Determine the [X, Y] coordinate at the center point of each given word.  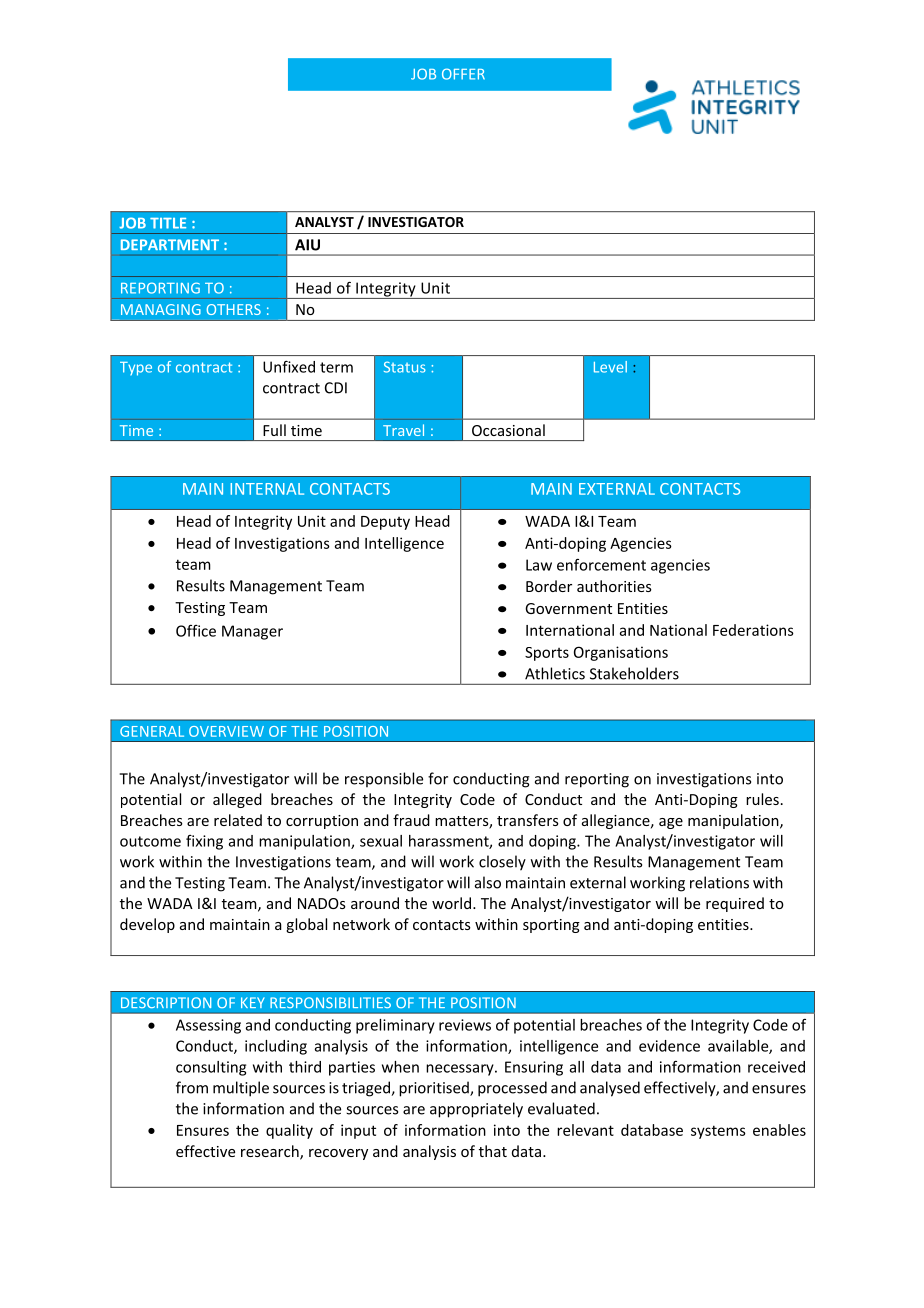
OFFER [463, 74]
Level [610, 367]
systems [718, 1132]
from [192, 1087]
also [488, 882]
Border [549, 586]
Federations [753, 630]
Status [405, 367]
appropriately [476, 1110]
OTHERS [234, 309]
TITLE [168, 223]
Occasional [508, 430]
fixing [204, 842]
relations [719, 882]
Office [196, 631]
